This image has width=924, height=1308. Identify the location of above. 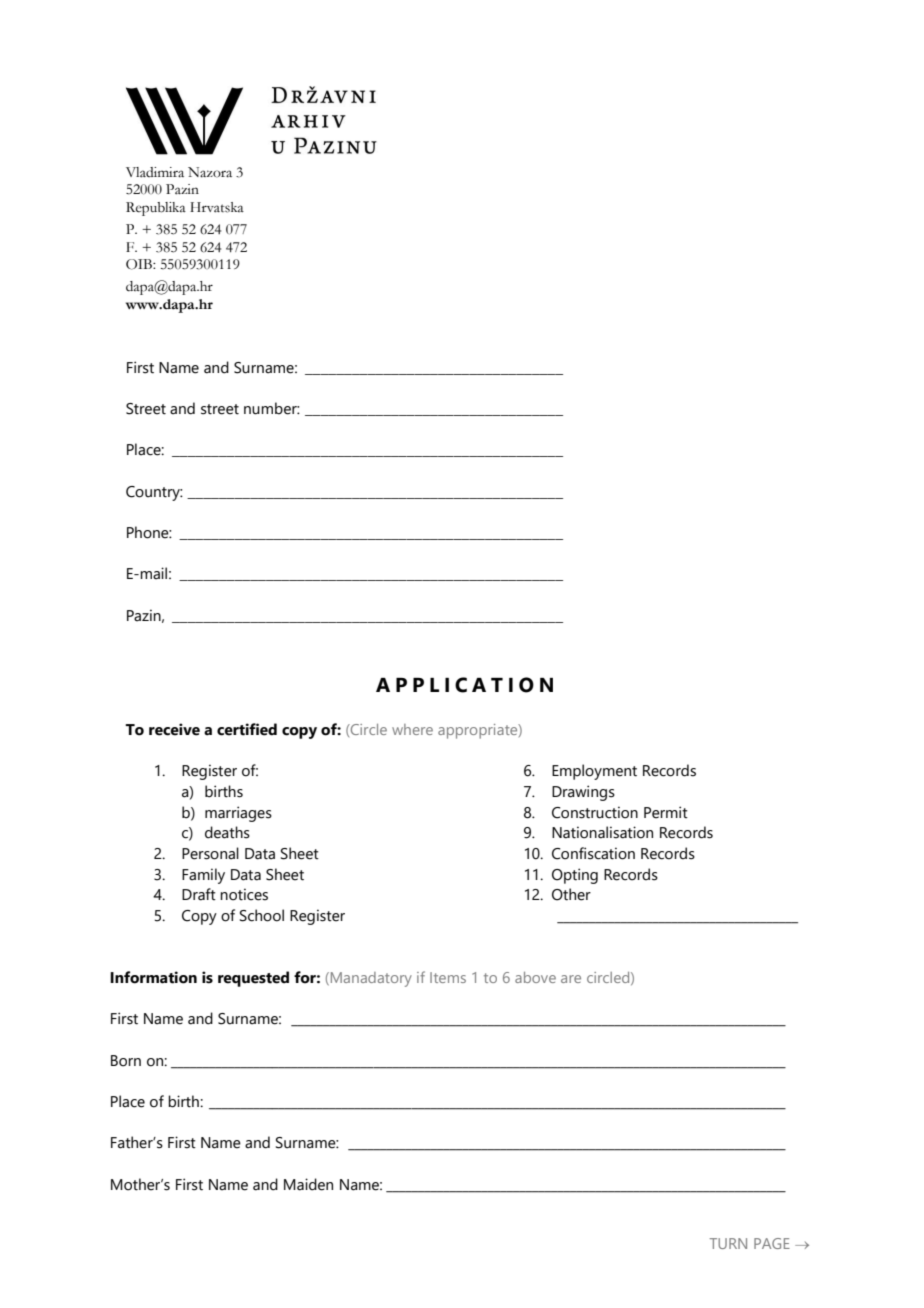
(535, 977).
